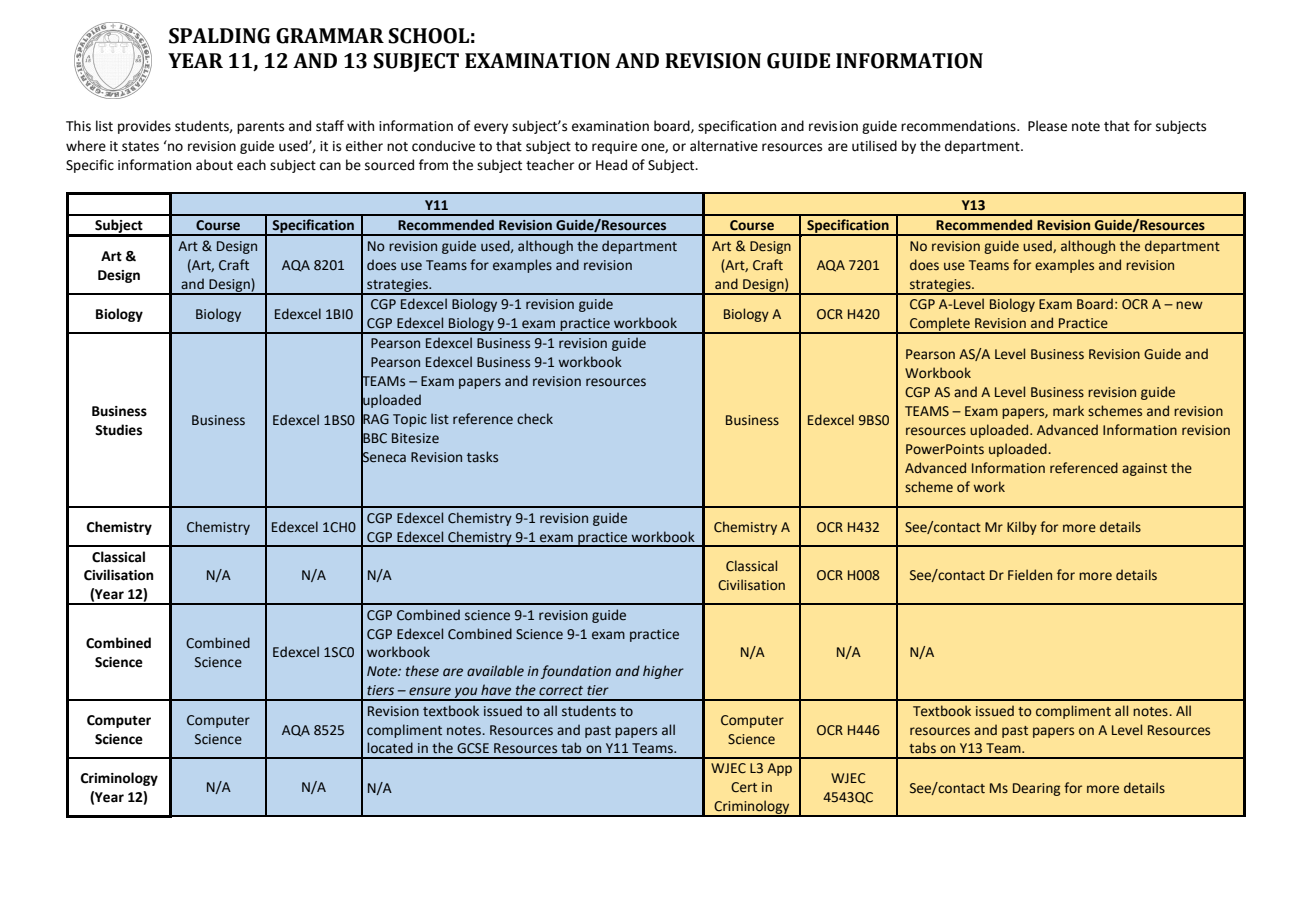 The height and width of the document is (924, 1308). Describe the element at coordinates (482, 457) in the document. I see `tasks` at that location.
